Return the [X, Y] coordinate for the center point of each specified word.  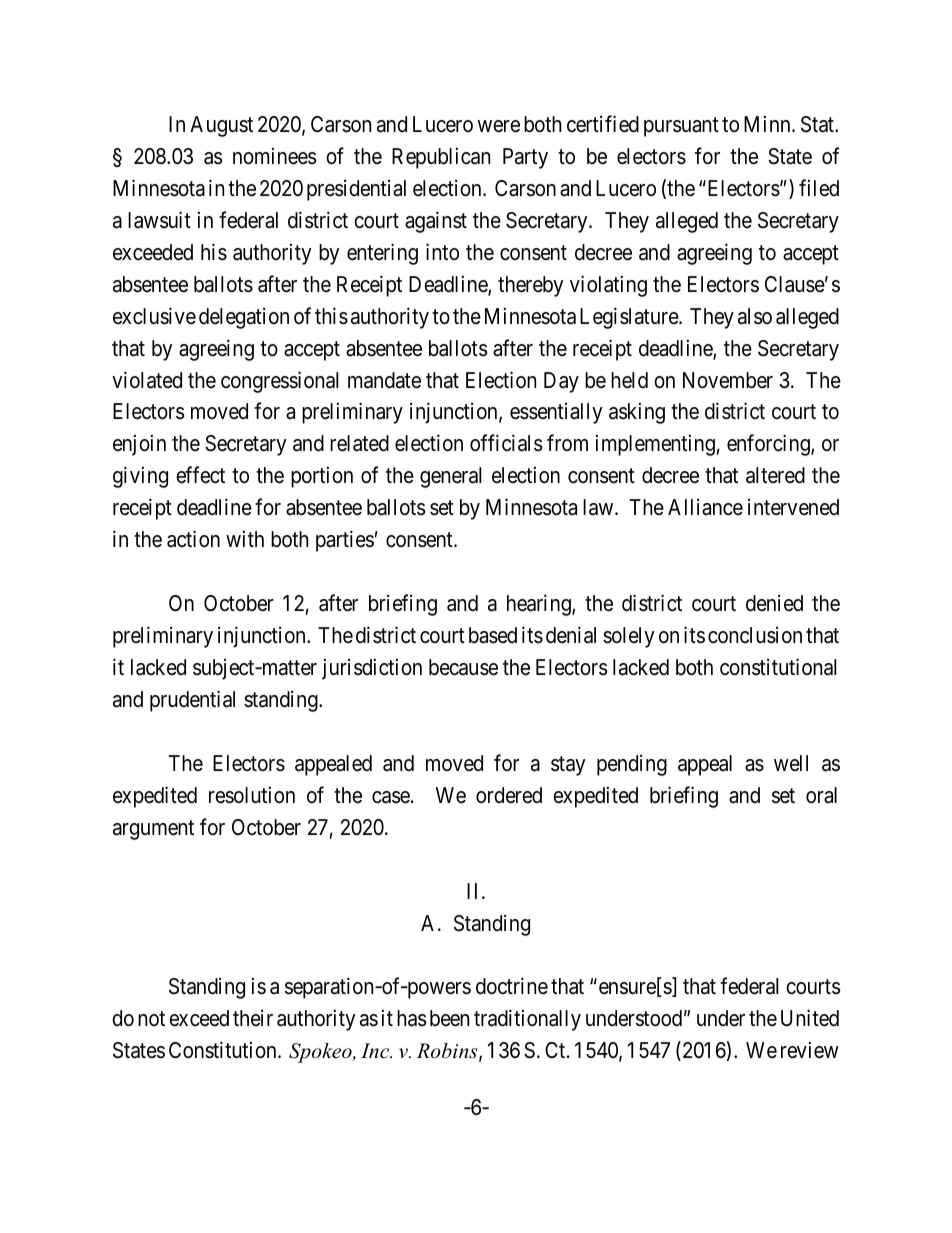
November [728, 380]
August [221, 126]
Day [561, 382]
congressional [279, 382]
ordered [509, 795]
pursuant [681, 127]
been [449, 1018]
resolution [252, 795]
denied [774, 603]
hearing [540, 605]
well [791, 763]
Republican [441, 158]
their [253, 1018]
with [245, 538]
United [810, 1018]
